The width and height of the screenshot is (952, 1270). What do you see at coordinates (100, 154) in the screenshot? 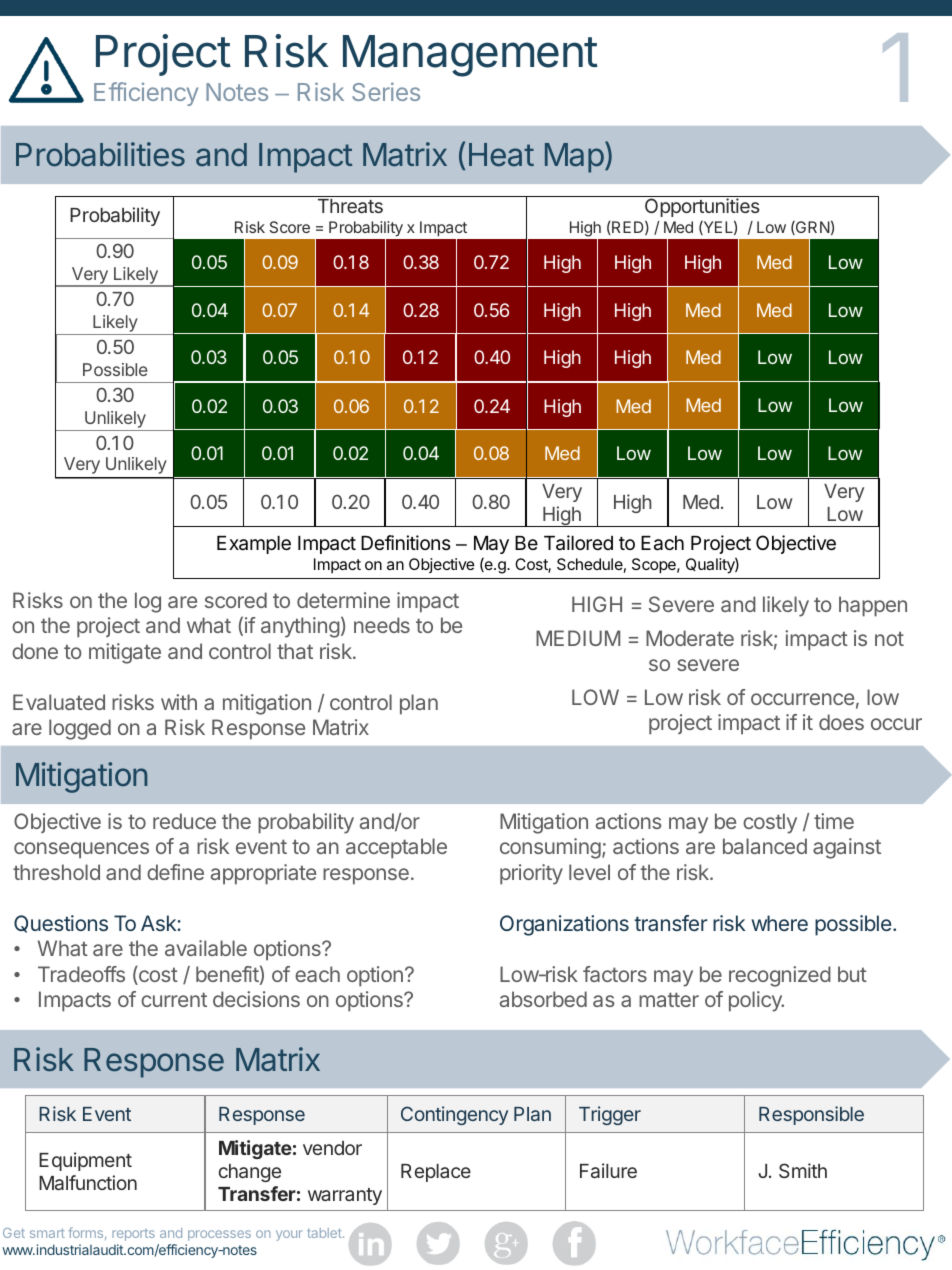
I see `Probabilities` at bounding box center [100, 154].
